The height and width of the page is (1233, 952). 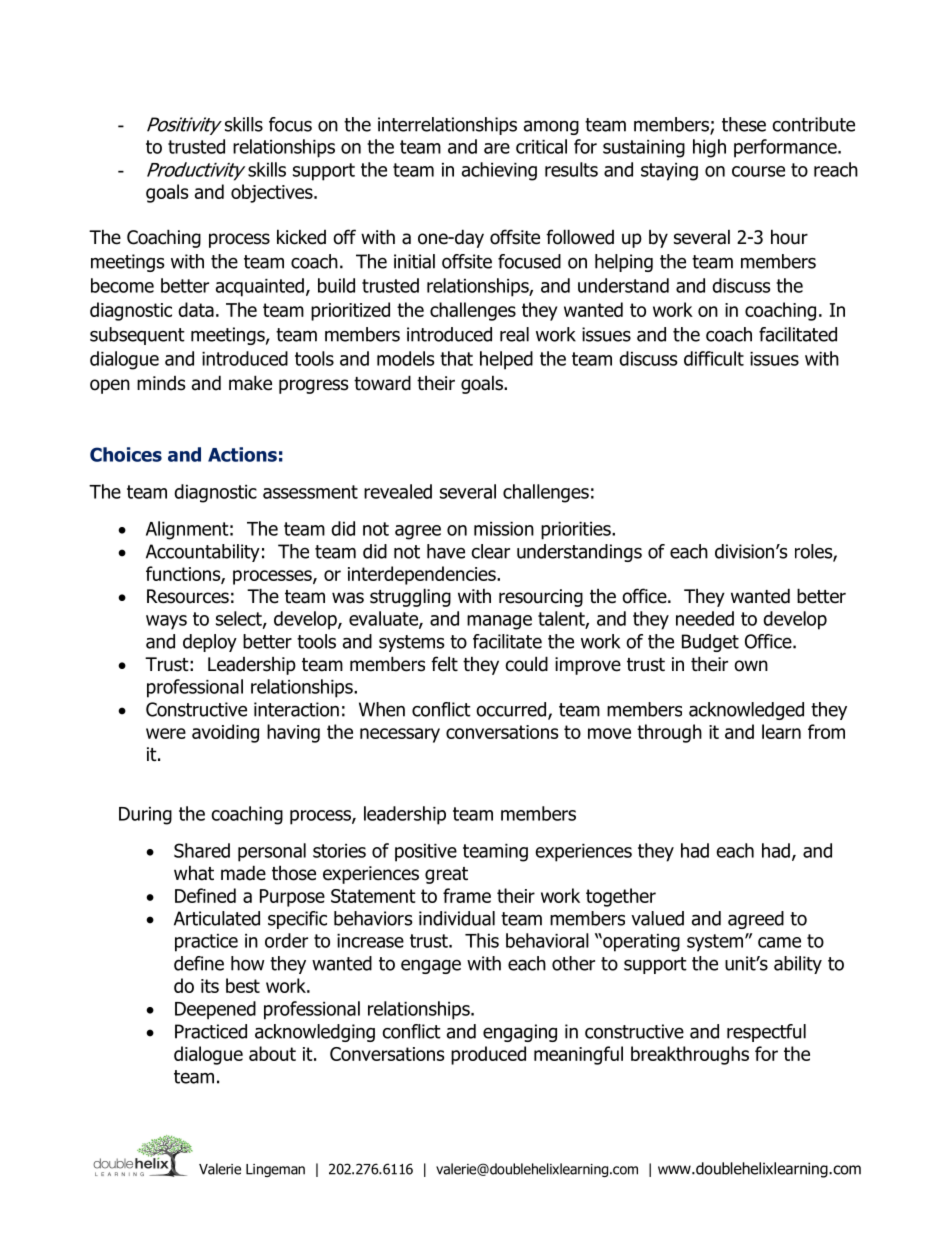 What do you see at coordinates (766, 1033) in the page?
I see `respectful` at bounding box center [766, 1033].
